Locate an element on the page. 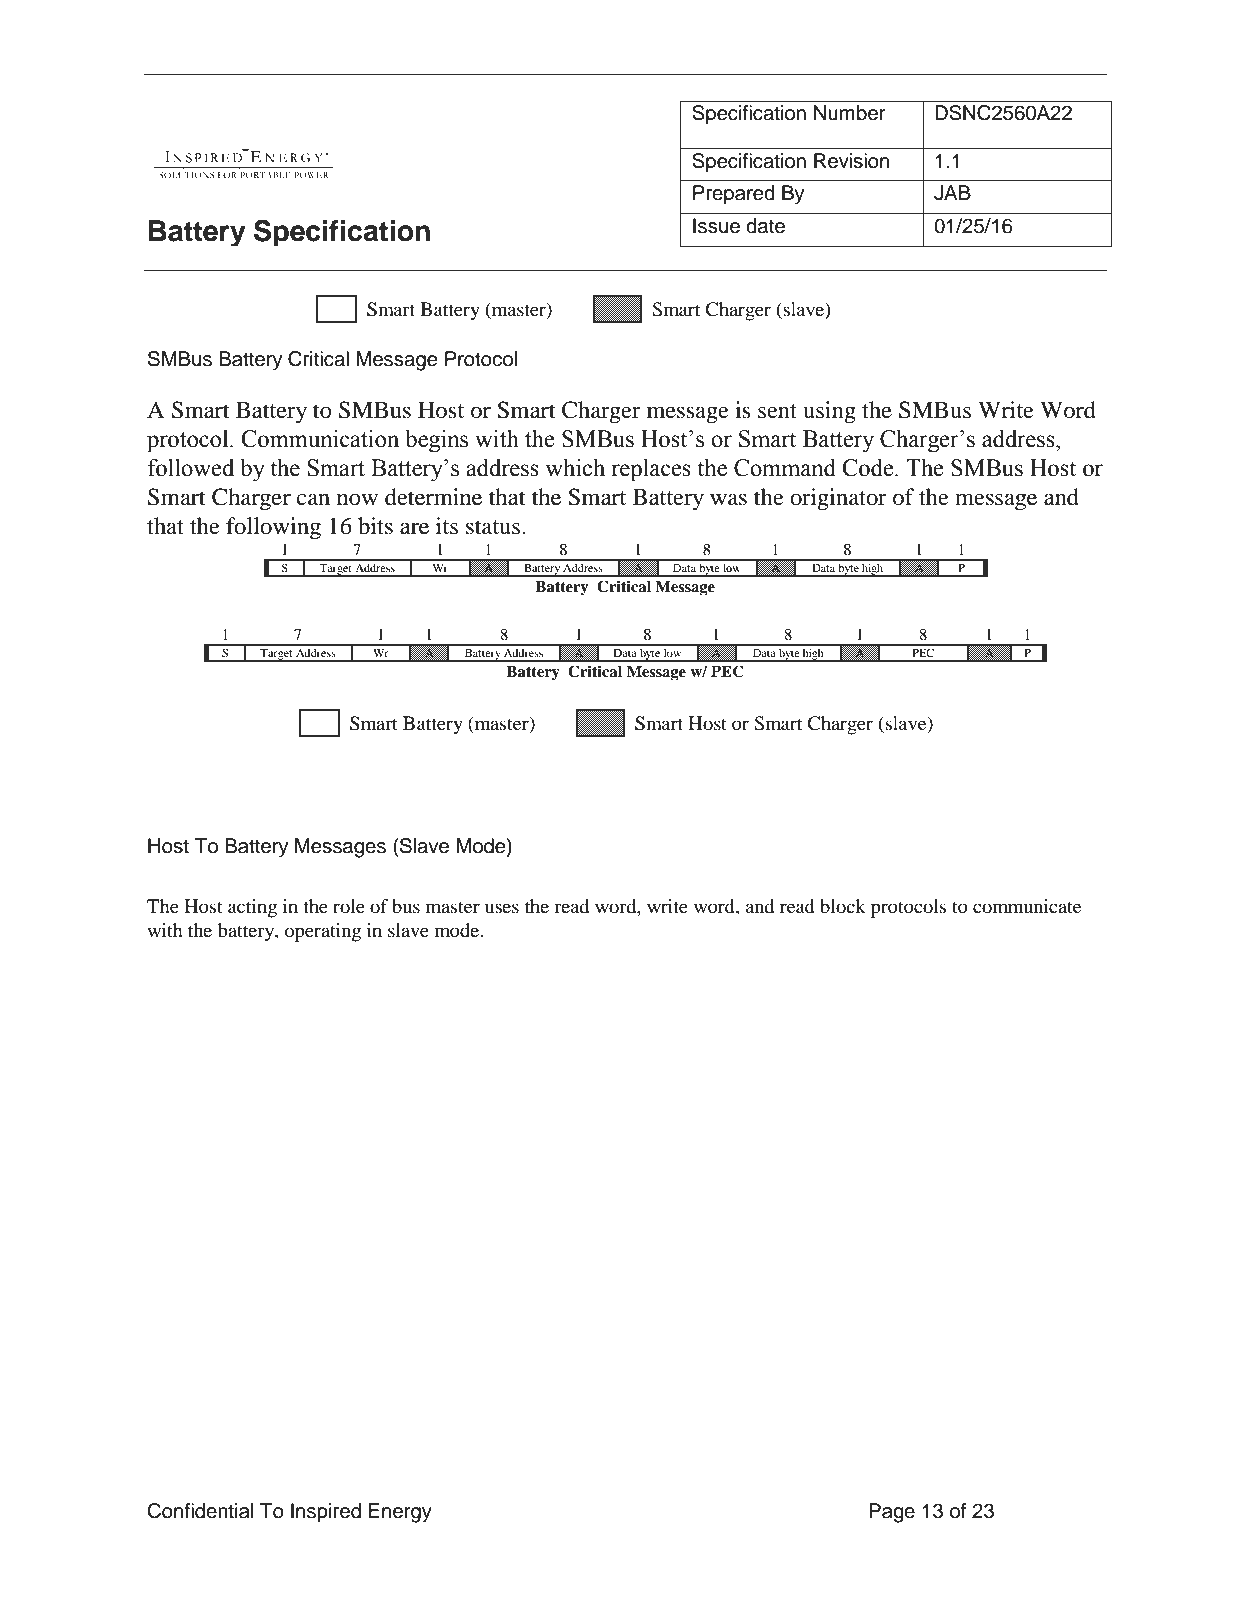 Image resolution: width=1251 pixels, height=1619 pixels. JAB is located at coordinates (952, 193).
